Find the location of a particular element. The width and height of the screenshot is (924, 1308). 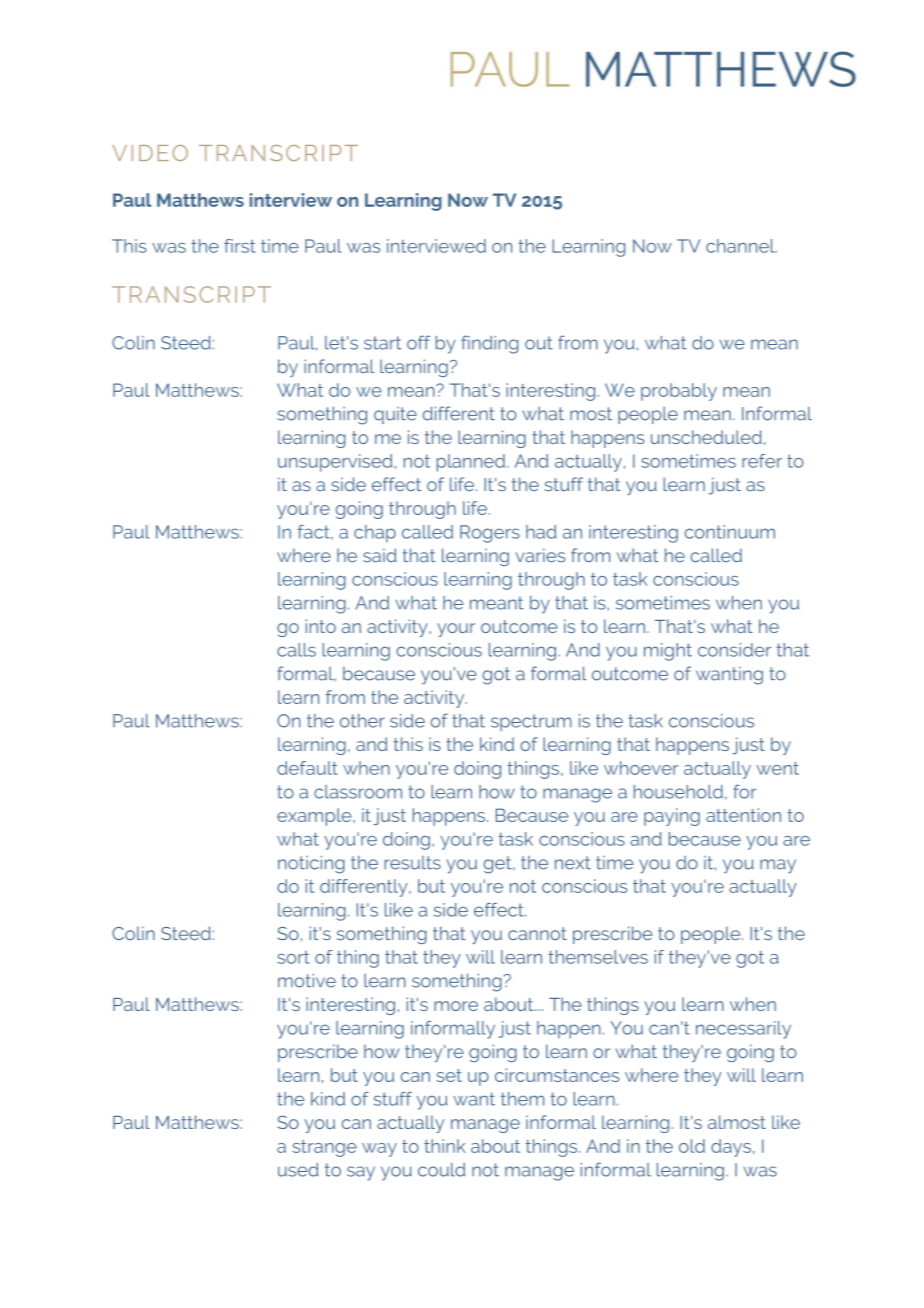

used is located at coordinates (298, 1170).
